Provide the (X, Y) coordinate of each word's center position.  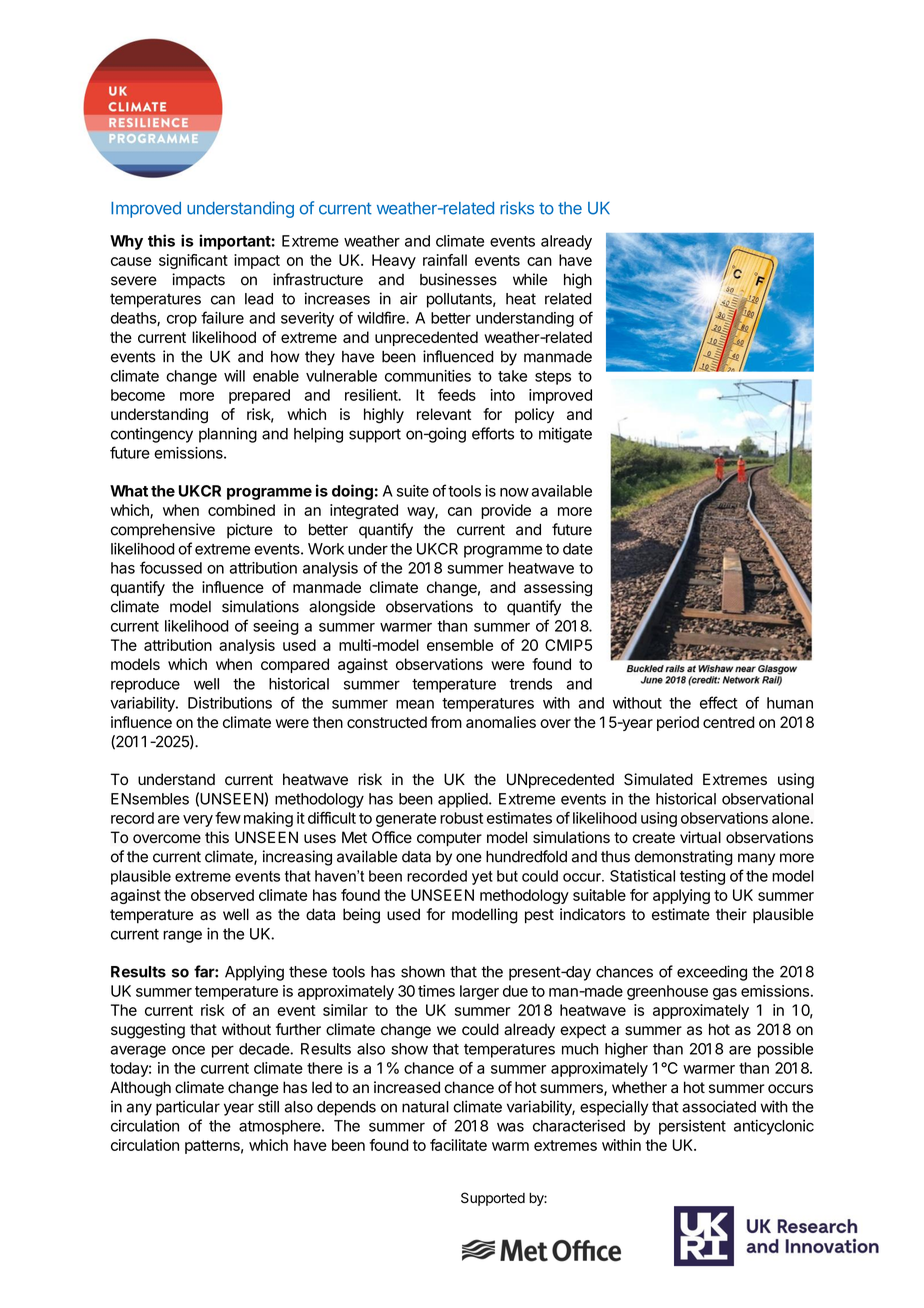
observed (222, 895)
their (731, 914)
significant (193, 261)
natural (425, 1107)
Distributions (230, 703)
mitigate (565, 435)
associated (719, 1106)
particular (188, 1108)
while (530, 279)
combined (241, 510)
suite (413, 491)
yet (482, 878)
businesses (458, 279)
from (446, 722)
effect (718, 702)
